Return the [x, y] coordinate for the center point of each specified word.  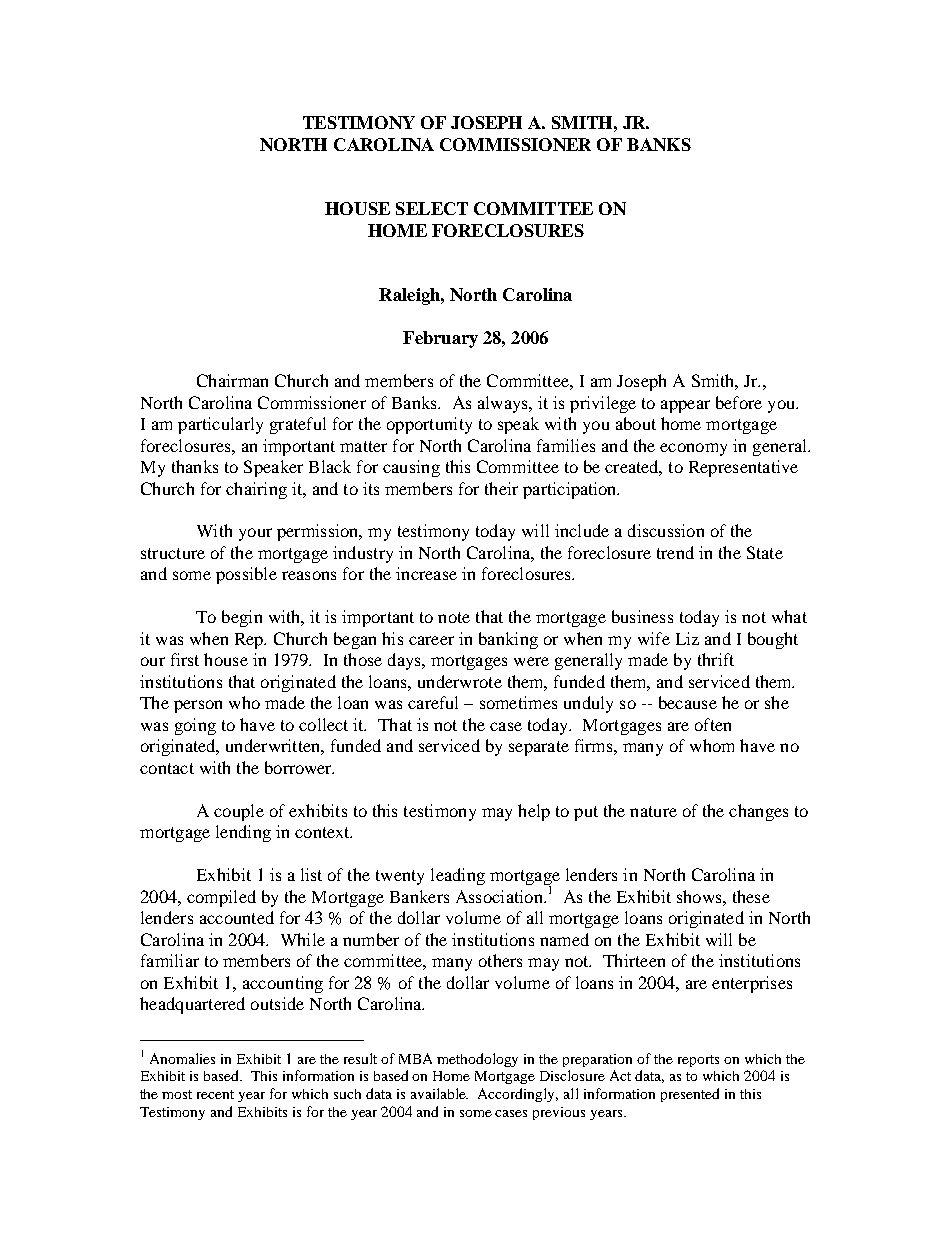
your [255, 534]
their [501, 488]
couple [239, 812]
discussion [666, 530]
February [440, 339]
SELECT [432, 208]
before [739, 402]
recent [215, 1094]
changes [758, 812]
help [534, 812]
